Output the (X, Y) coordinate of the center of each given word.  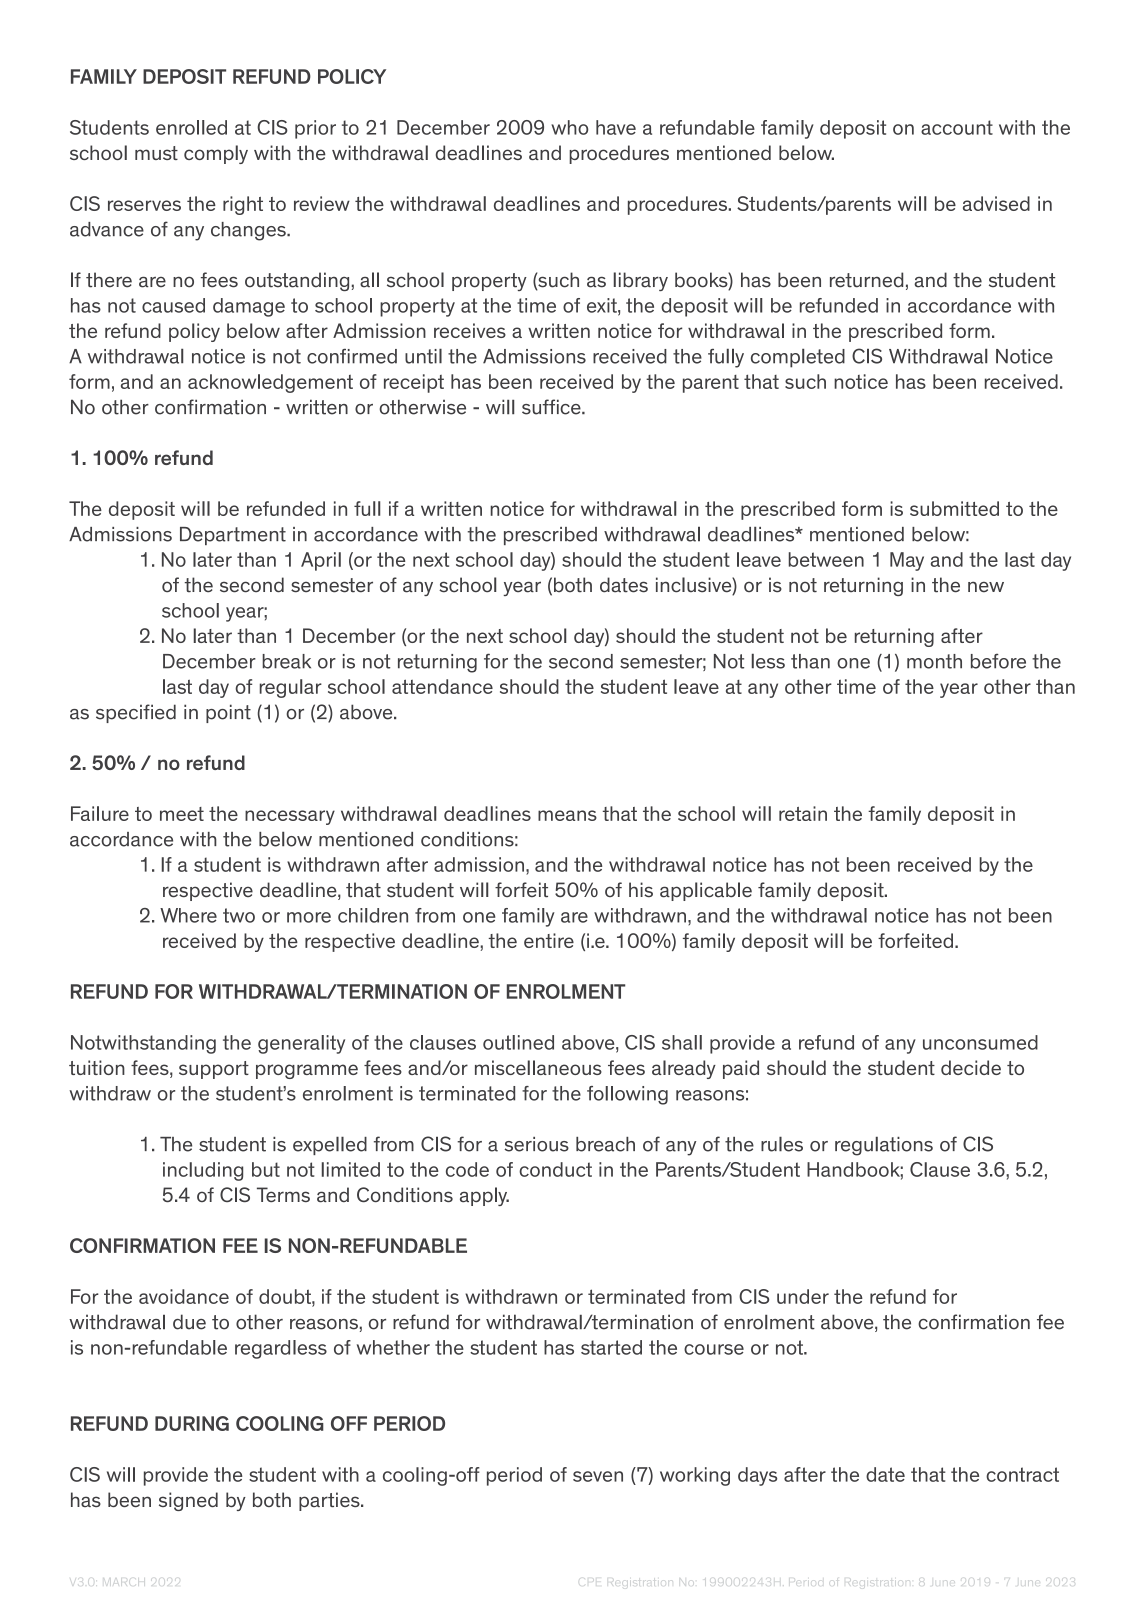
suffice (552, 407)
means (567, 815)
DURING (192, 1423)
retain (803, 813)
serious (536, 1144)
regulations (884, 1146)
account (957, 127)
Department (233, 536)
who (569, 127)
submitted (954, 508)
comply (216, 154)
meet (182, 814)
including (203, 1171)
